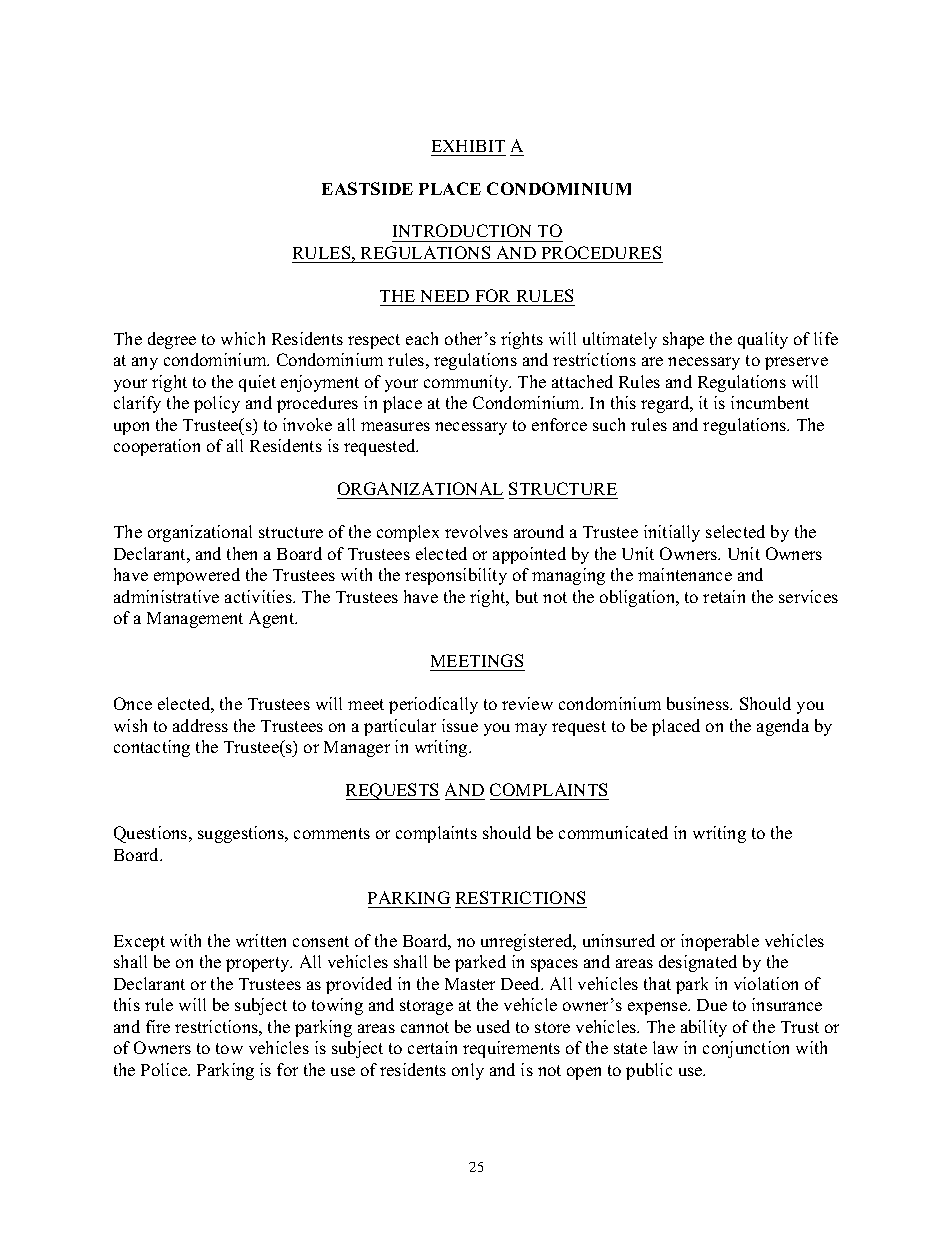 The image size is (952, 1233). I want to click on incumbent, so click(770, 402).
